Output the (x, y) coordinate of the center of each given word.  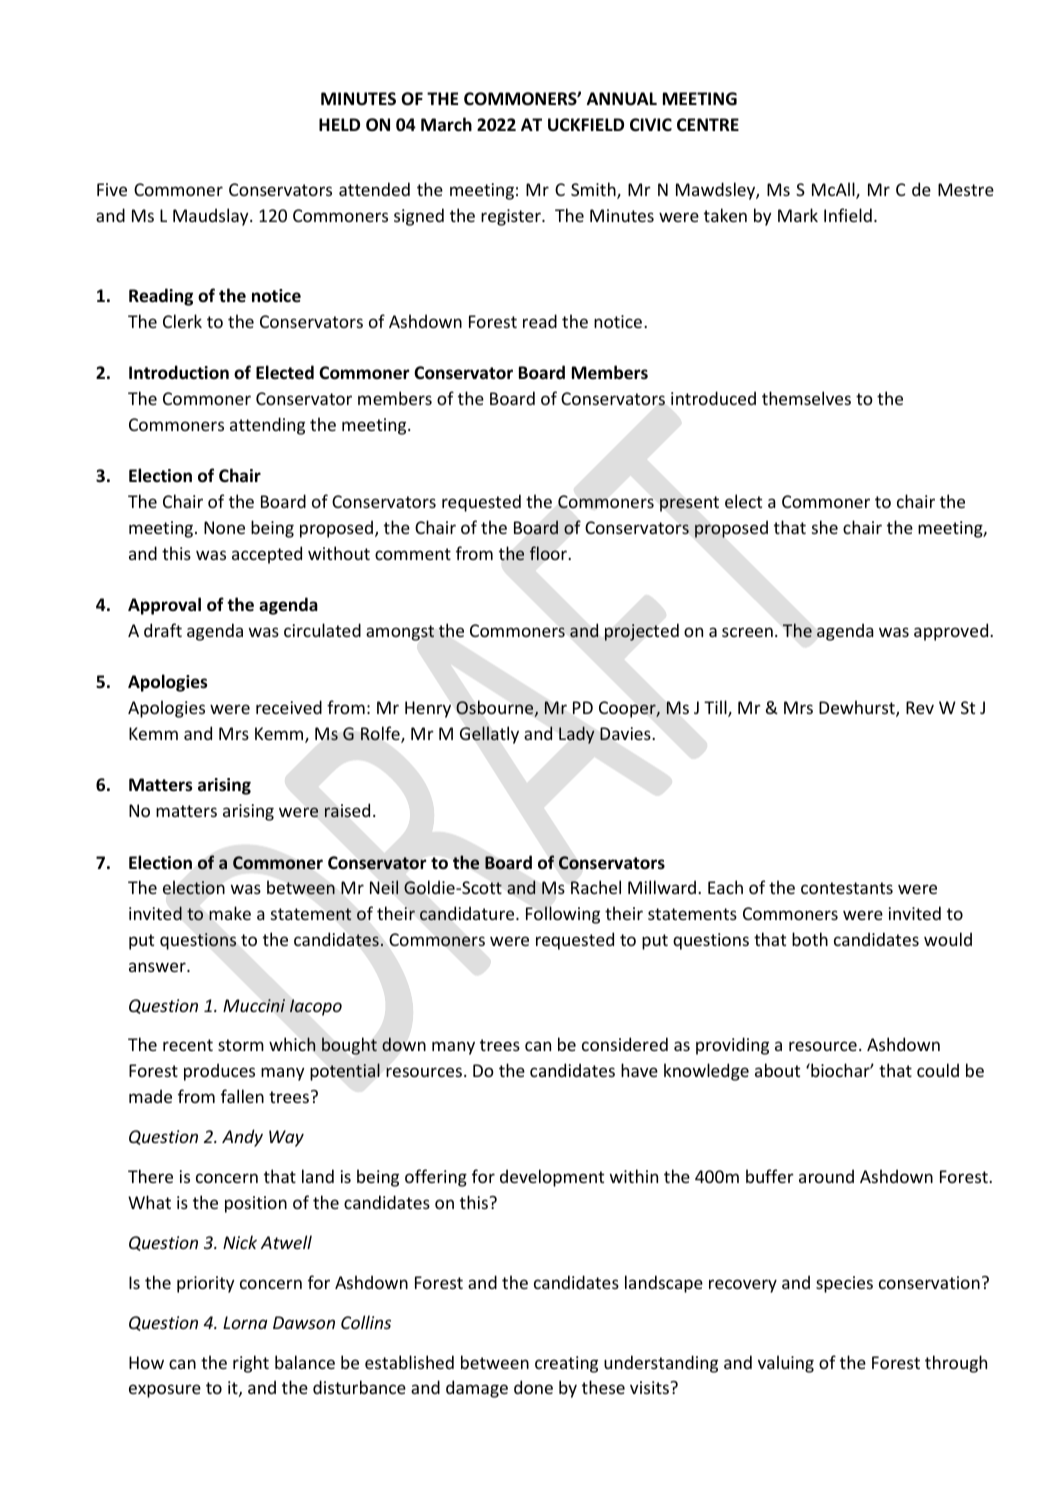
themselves (806, 398)
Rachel (596, 887)
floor (548, 553)
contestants (847, 888)
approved (952, 632)
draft (163, 630)
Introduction (179, 372)
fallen (242, 1096)
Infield (848, 215)
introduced (713, 398)
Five (112, 189)
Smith (594, 190)
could (938, 1070)
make (230, 913)
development (552, 1178)
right (251, 1364)
